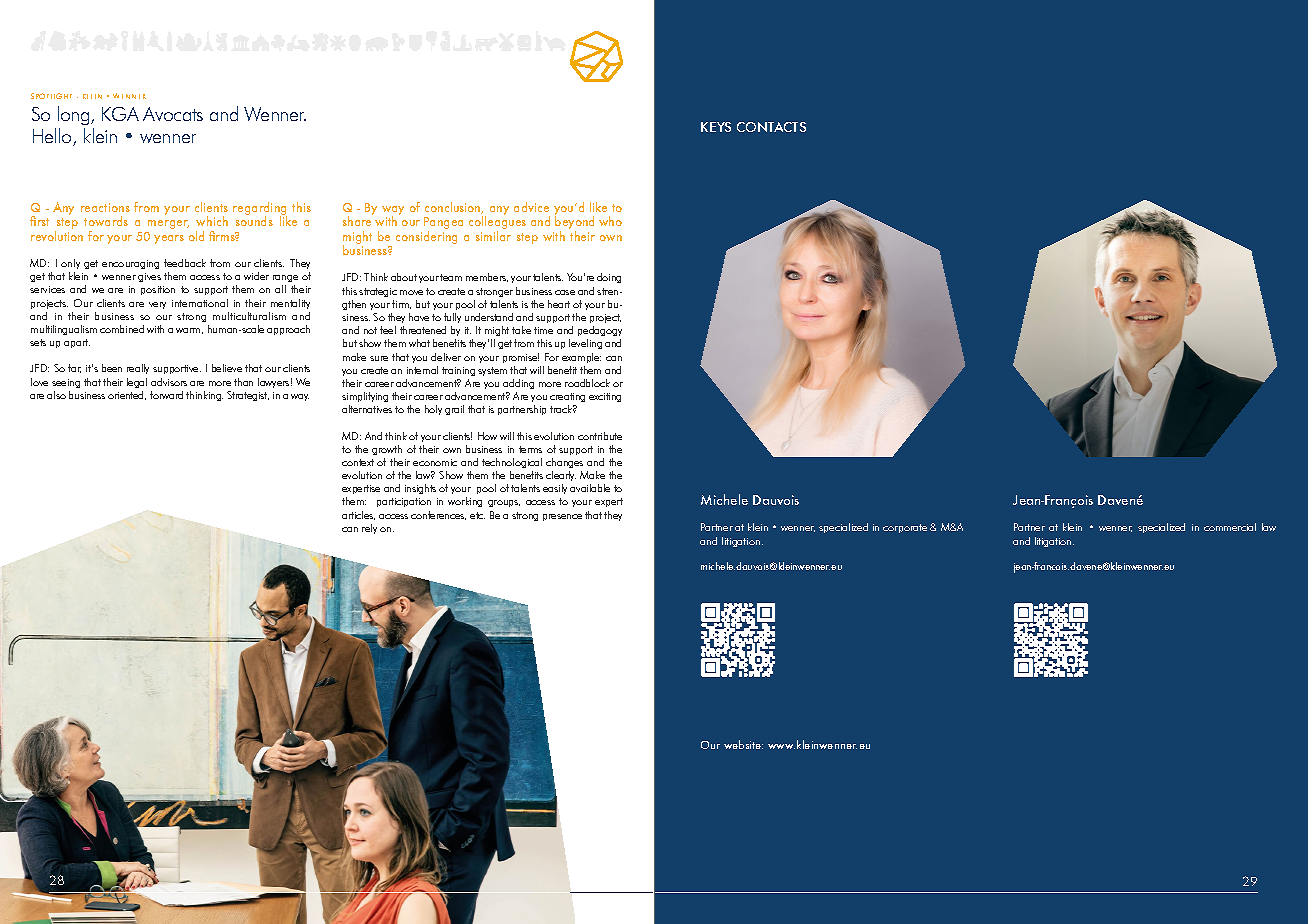 The width and height of the page is (1308, 924). I want to click on CONTACTS, so click(771, 127).
